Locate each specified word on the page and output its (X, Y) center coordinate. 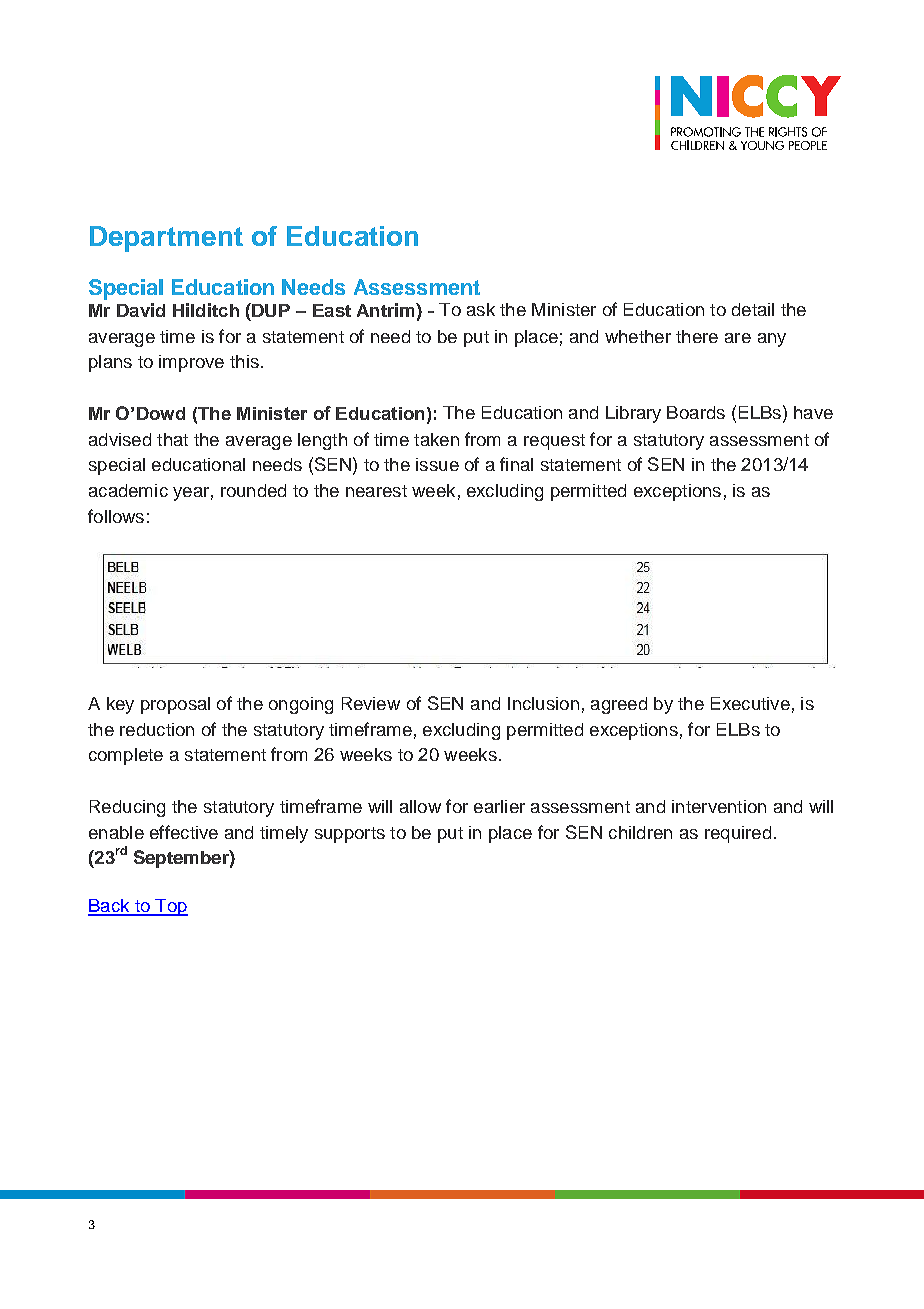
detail (753, 309)
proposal (175, 705)
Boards (696, 412)
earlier (499, 806)
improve (191, 363)
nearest (376, 491)
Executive (750, 703)
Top (170, 907)
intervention (719, 806)
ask (481, 309)
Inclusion (543, 703)
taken (436, 439)
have (813, 412)
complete (126, 756)
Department (166, 239)
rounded (253, 490)
